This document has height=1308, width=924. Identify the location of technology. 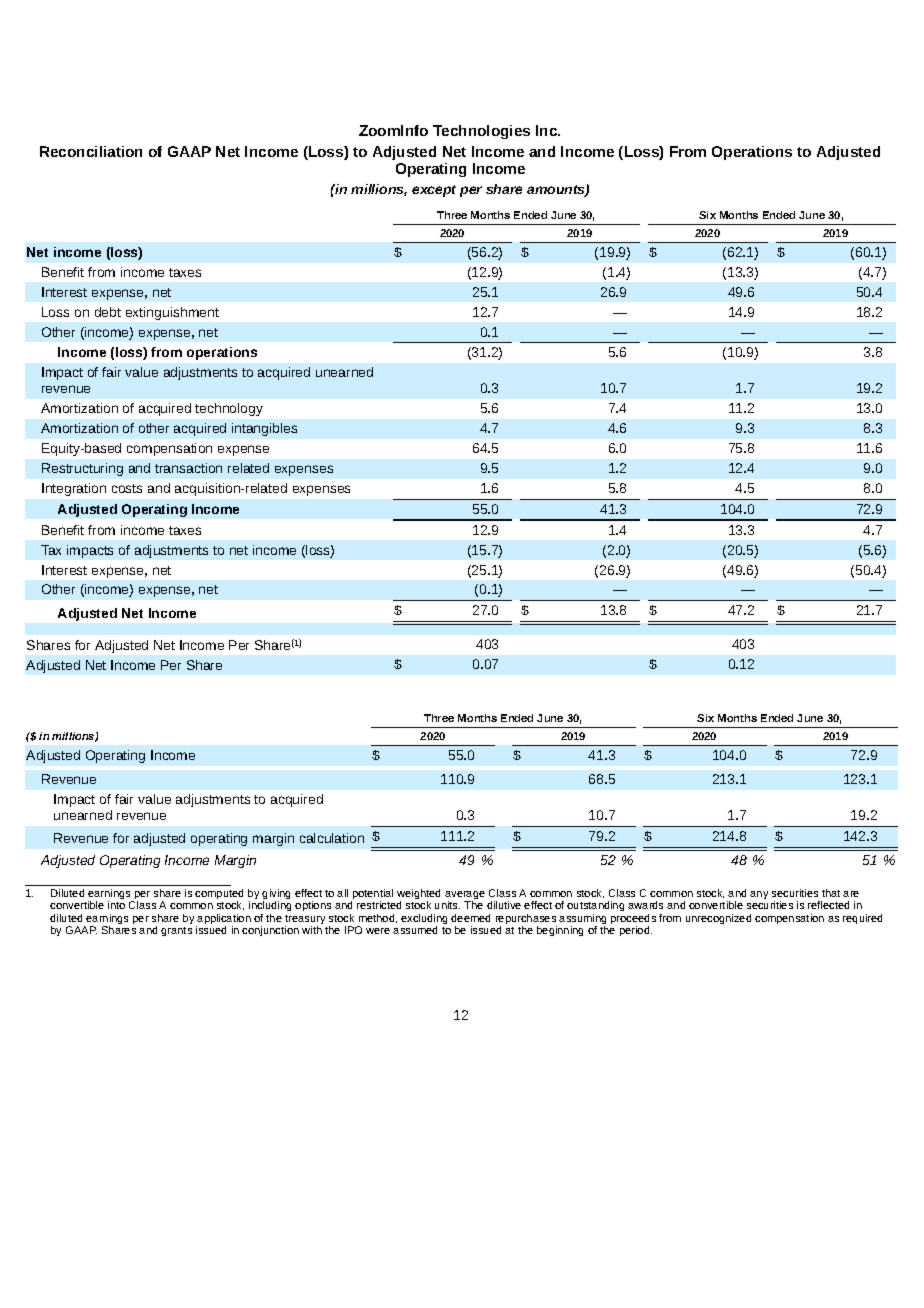
(229, 409).
